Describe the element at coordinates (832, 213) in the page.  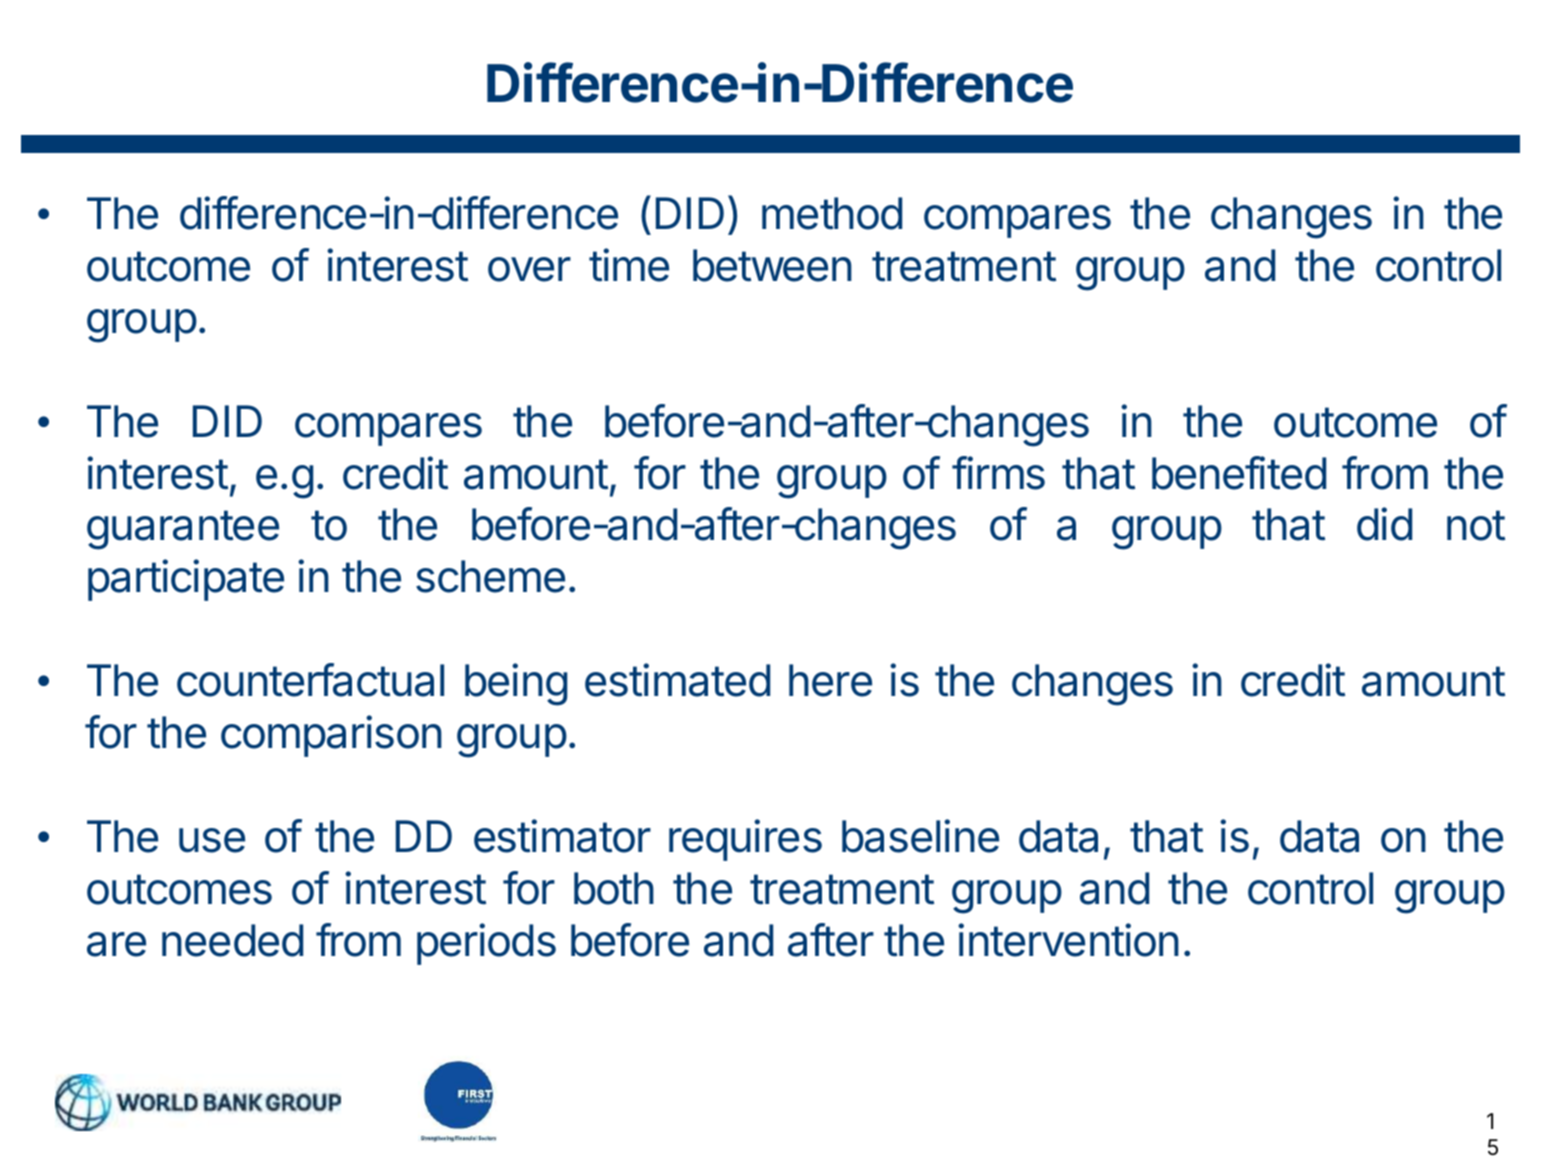
I see `method` at that location.
